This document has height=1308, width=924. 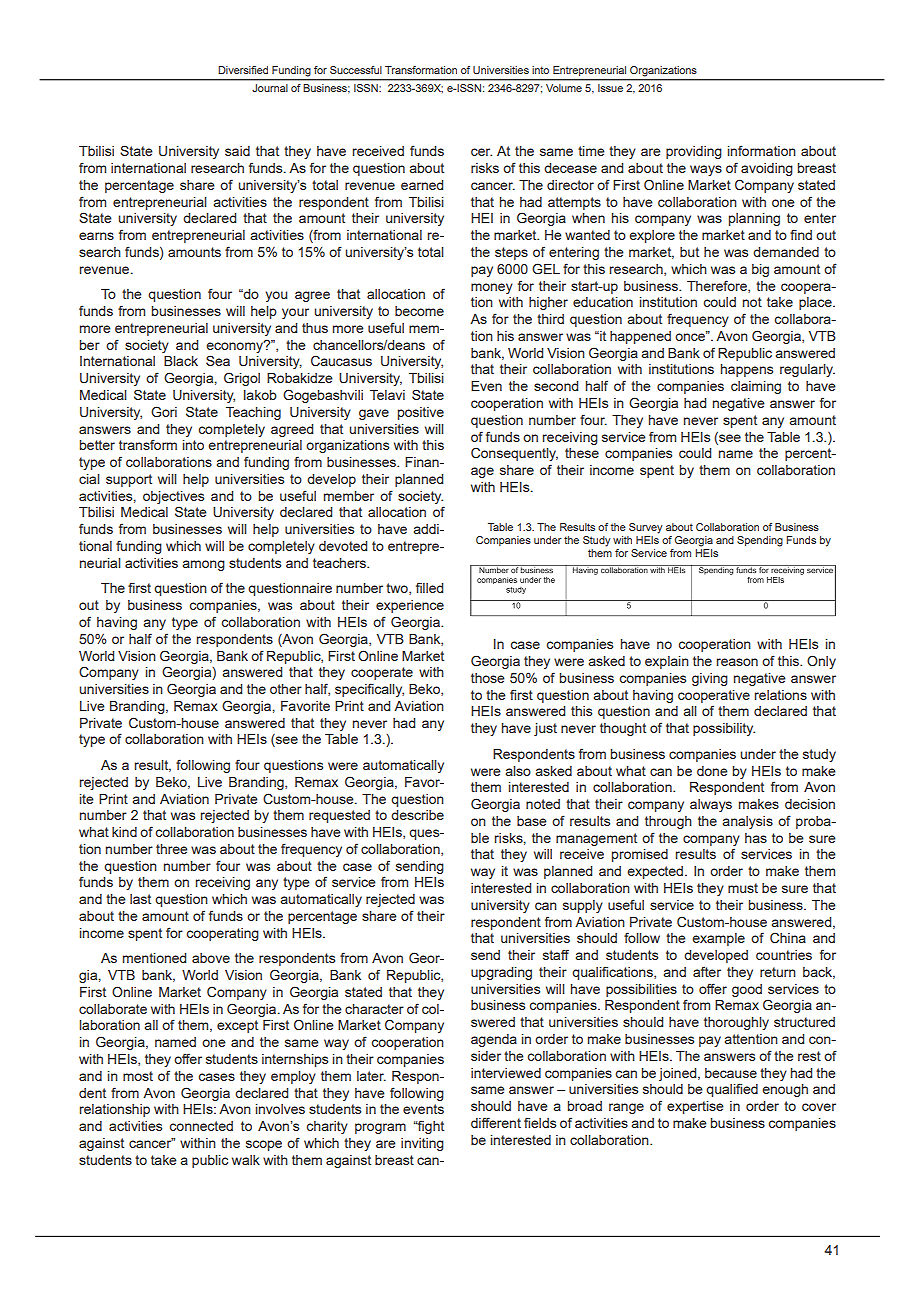 What do you see at coordinates (204, 565) in the document?
I see `among` at bounding box center [204, 565].
